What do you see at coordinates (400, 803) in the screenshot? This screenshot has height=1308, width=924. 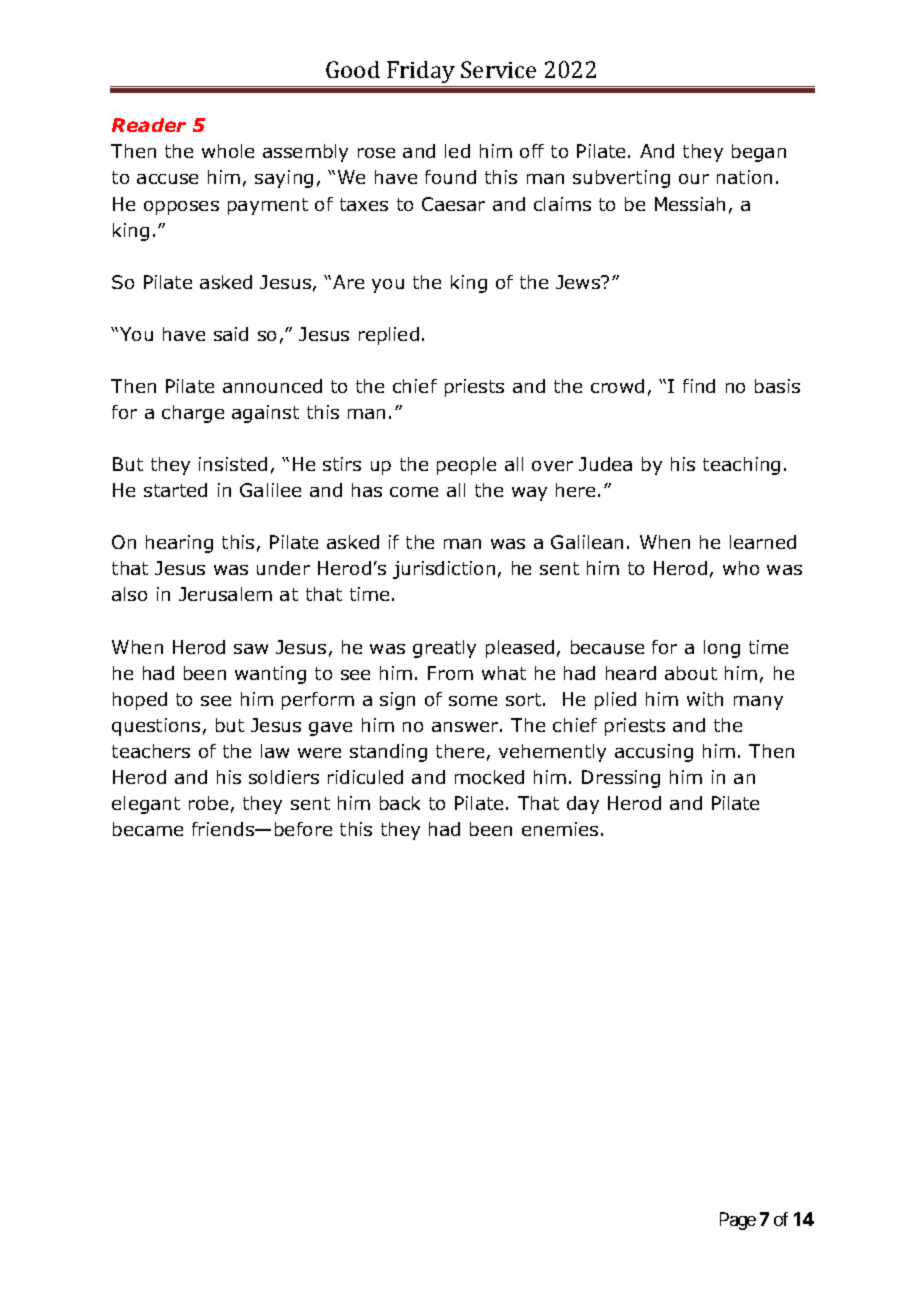 I see `back` at bounding box center [400, 803].
